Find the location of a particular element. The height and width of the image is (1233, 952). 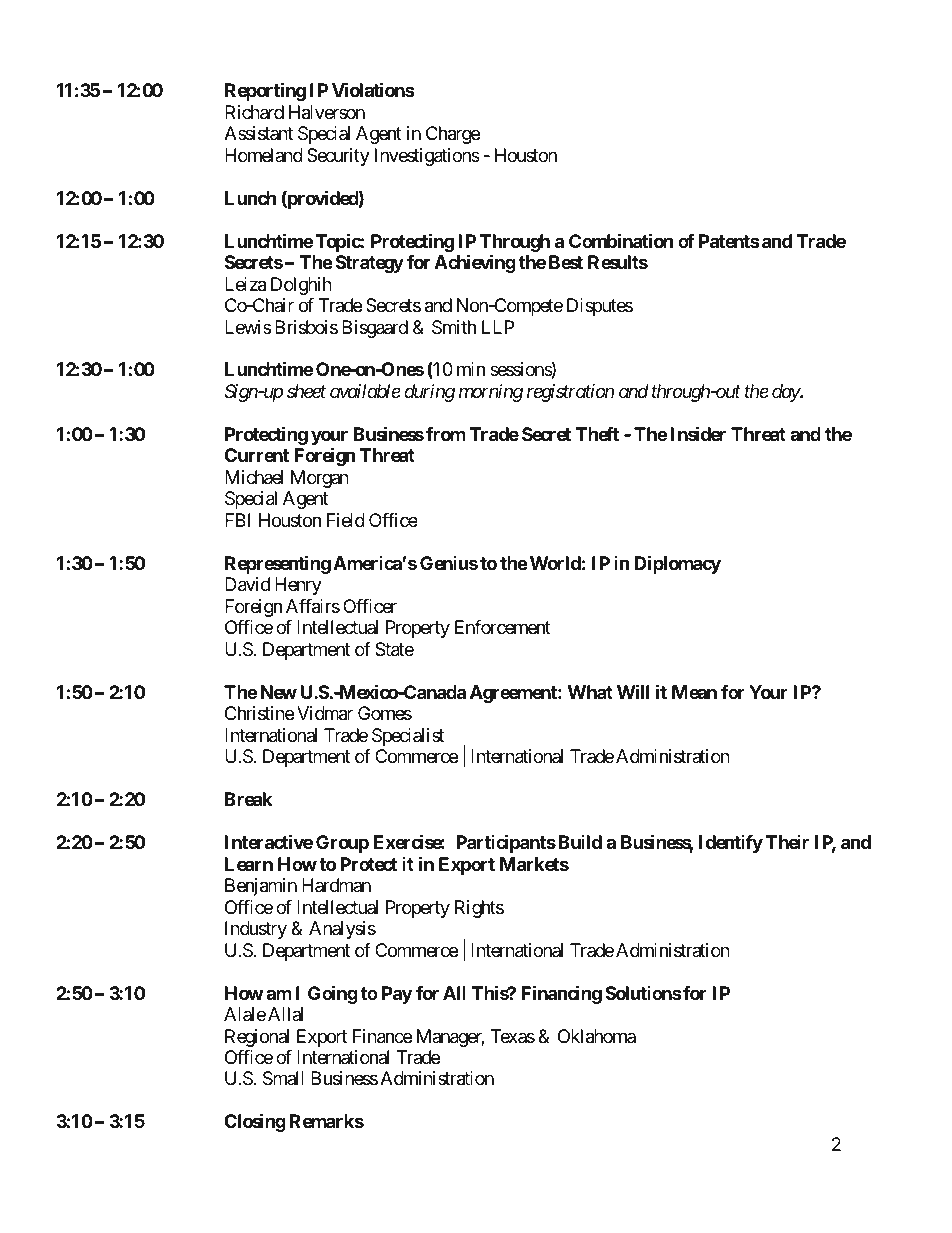

Financing is located at coordinates (561, 994).
